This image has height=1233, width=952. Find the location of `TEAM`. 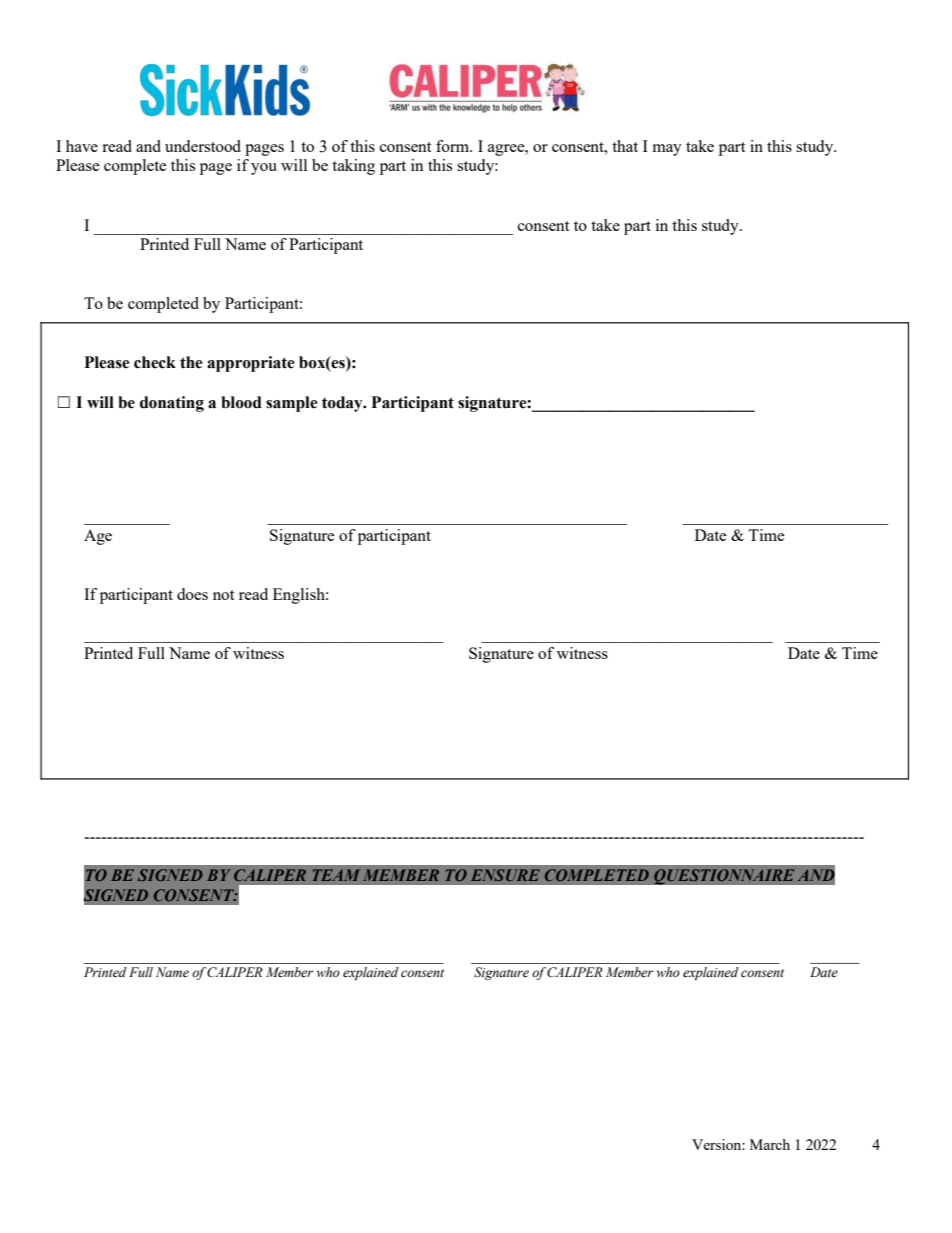

TEAM is located at coordinates (336, 875).
